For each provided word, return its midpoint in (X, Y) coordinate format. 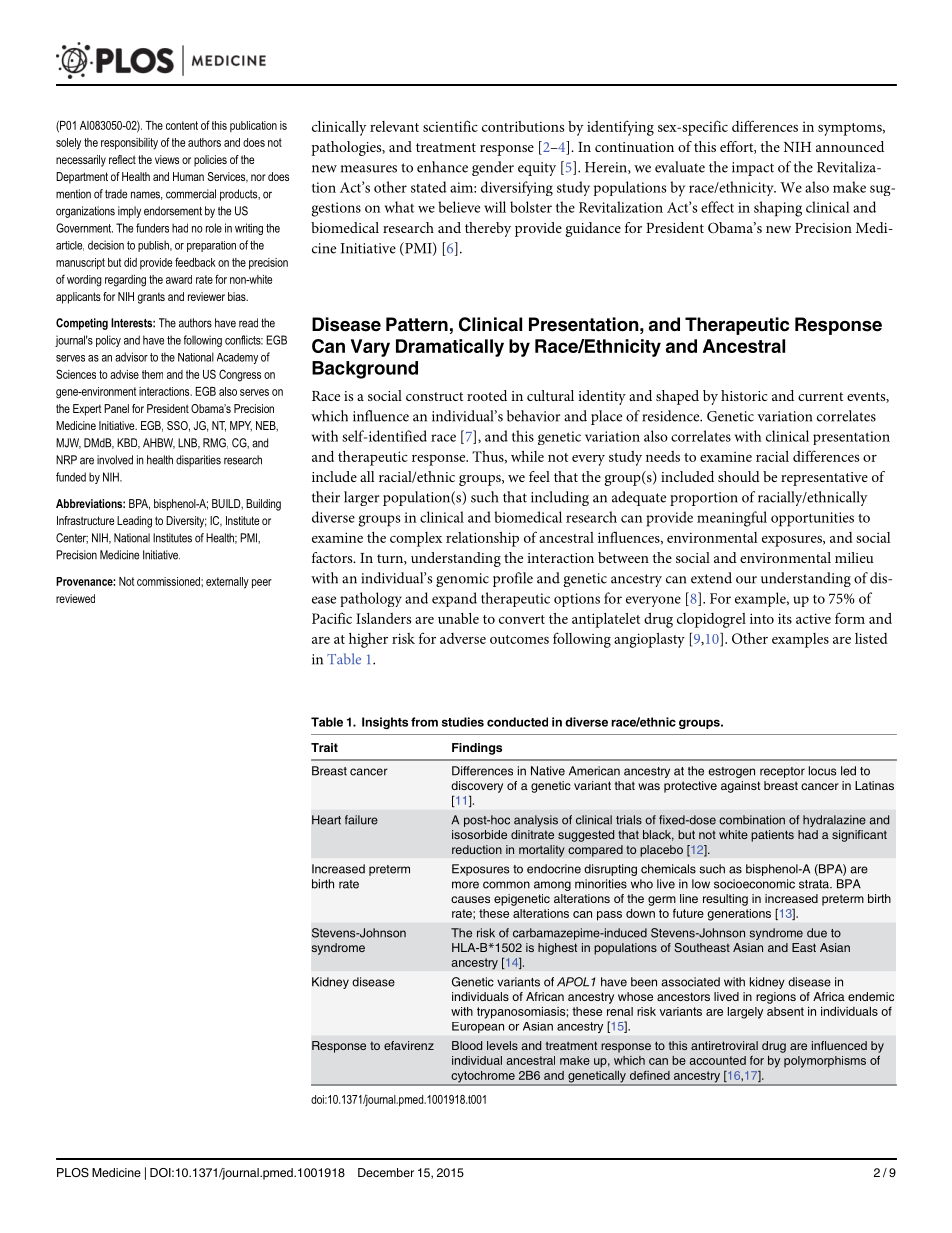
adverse (463, 638)
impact (753, 169)
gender (493, 168)
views (167, 159)
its (785, 618)
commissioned (169, 581)
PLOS (73, 1173)
